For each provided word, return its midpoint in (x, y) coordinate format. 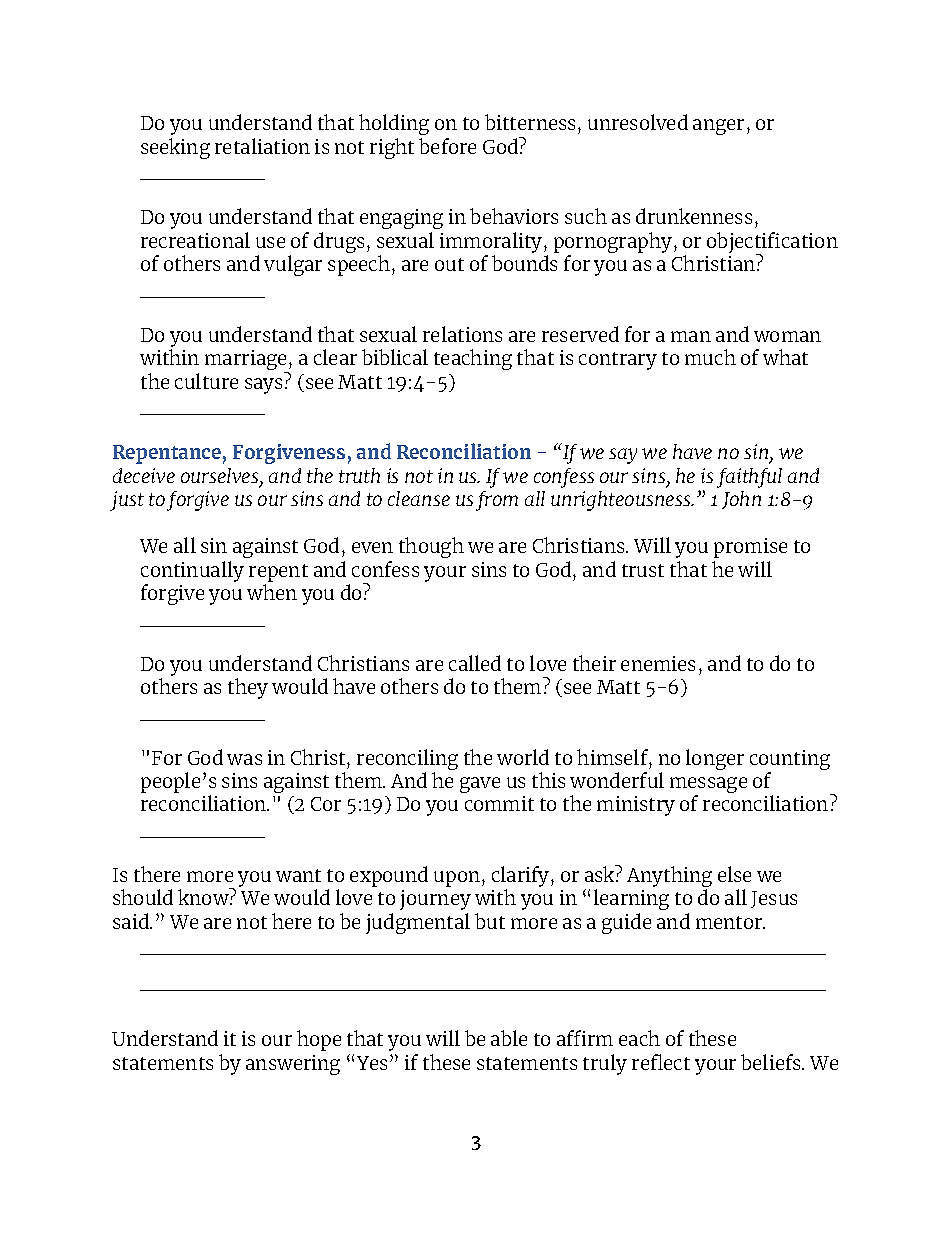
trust (643, 570)
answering (293, 1065)
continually (192, 571)
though (431, 547)
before (447, 146)
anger (718, 127)
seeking (175, 148)
